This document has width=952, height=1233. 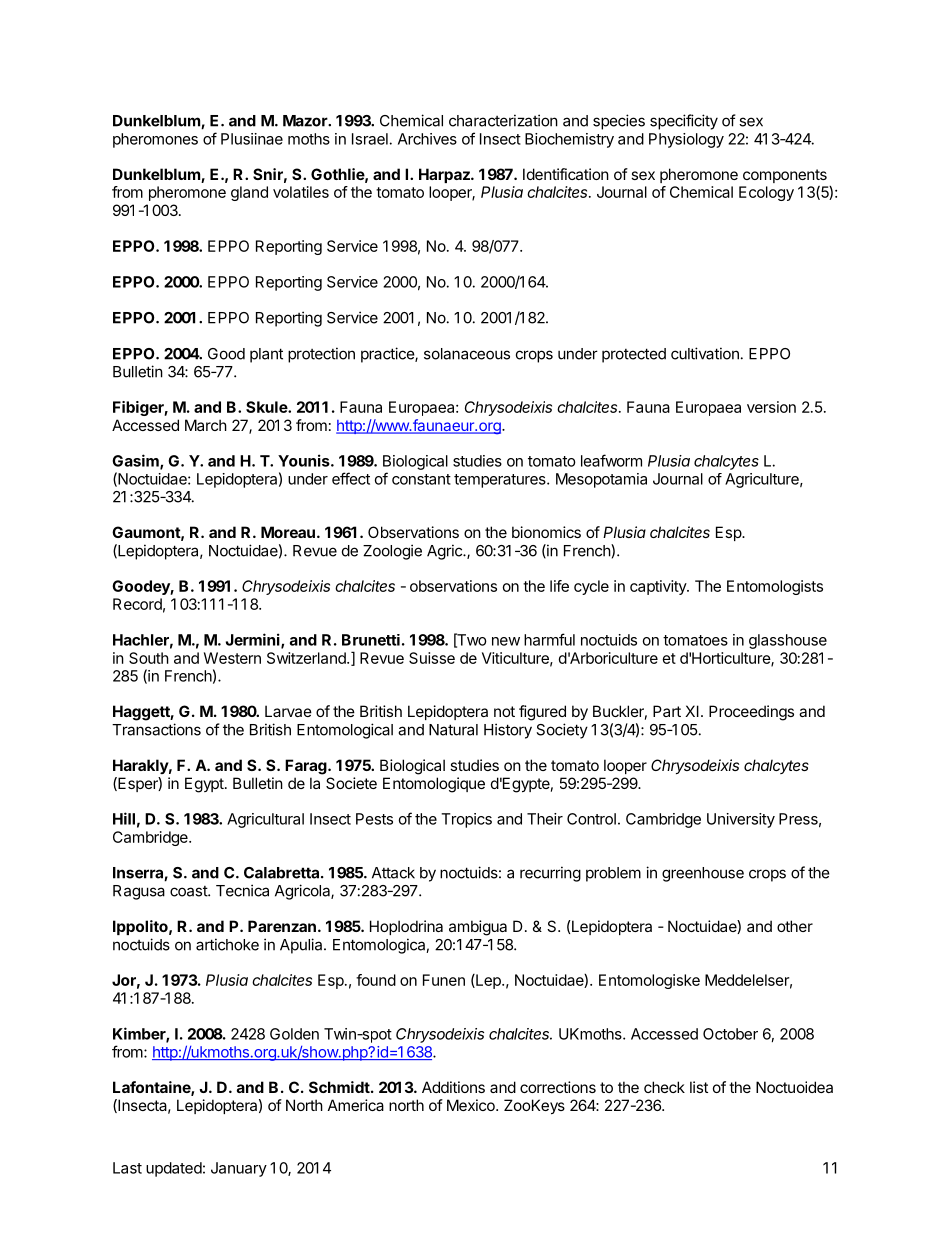 I want to click on Mexico, so click(x=472, y=1105).
